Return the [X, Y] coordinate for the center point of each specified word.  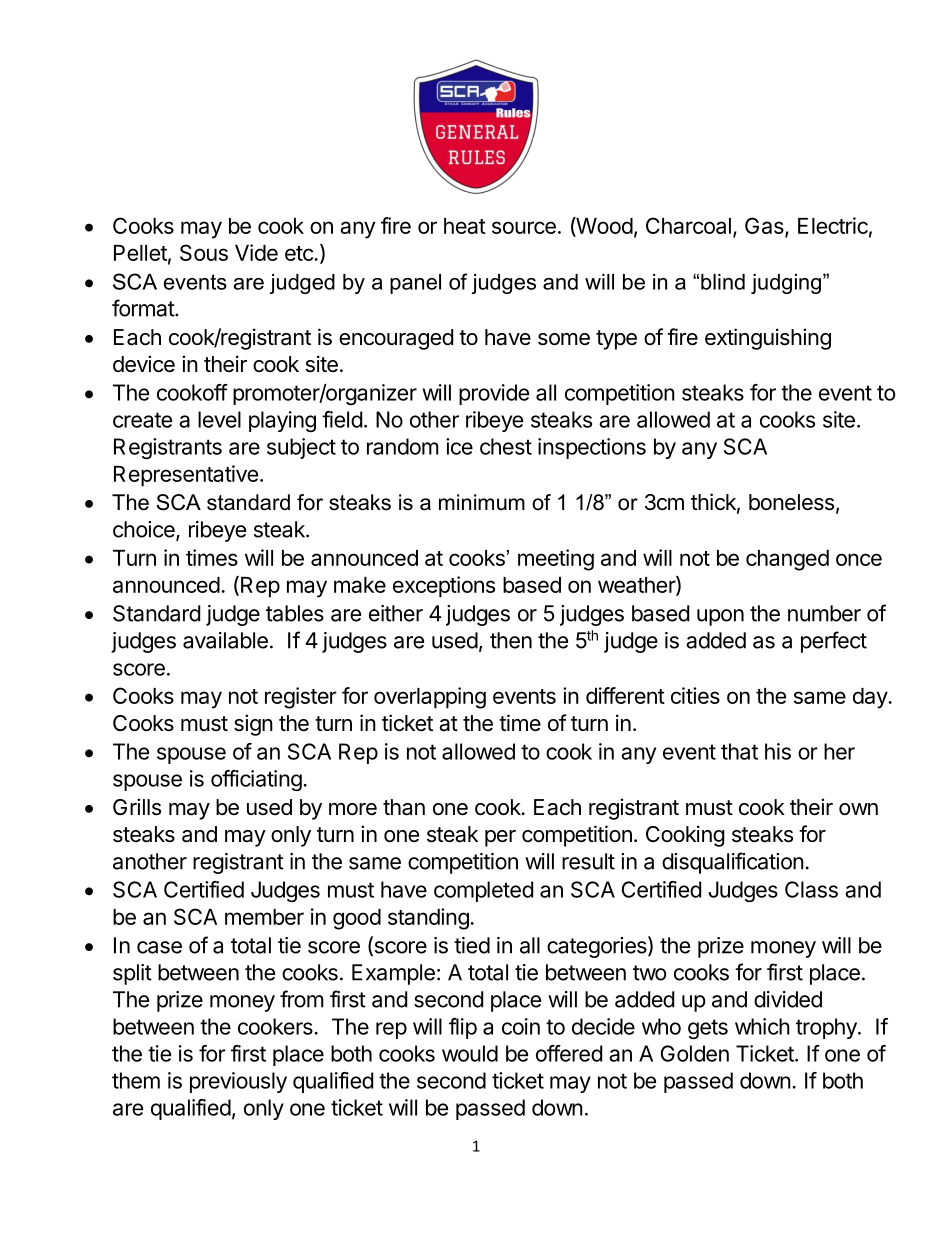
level [219, 419]
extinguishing [768, 339]
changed [787, 560]
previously [238, 1082]
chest [506, 446]
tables [295, 613]
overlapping [430, 698]
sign [253, 725]
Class [811, 889]
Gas [765, 227]
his [778, 751]
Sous [204, 252]
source [524, 227]
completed [483, 891]
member [264, 917]
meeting [556, 560]
